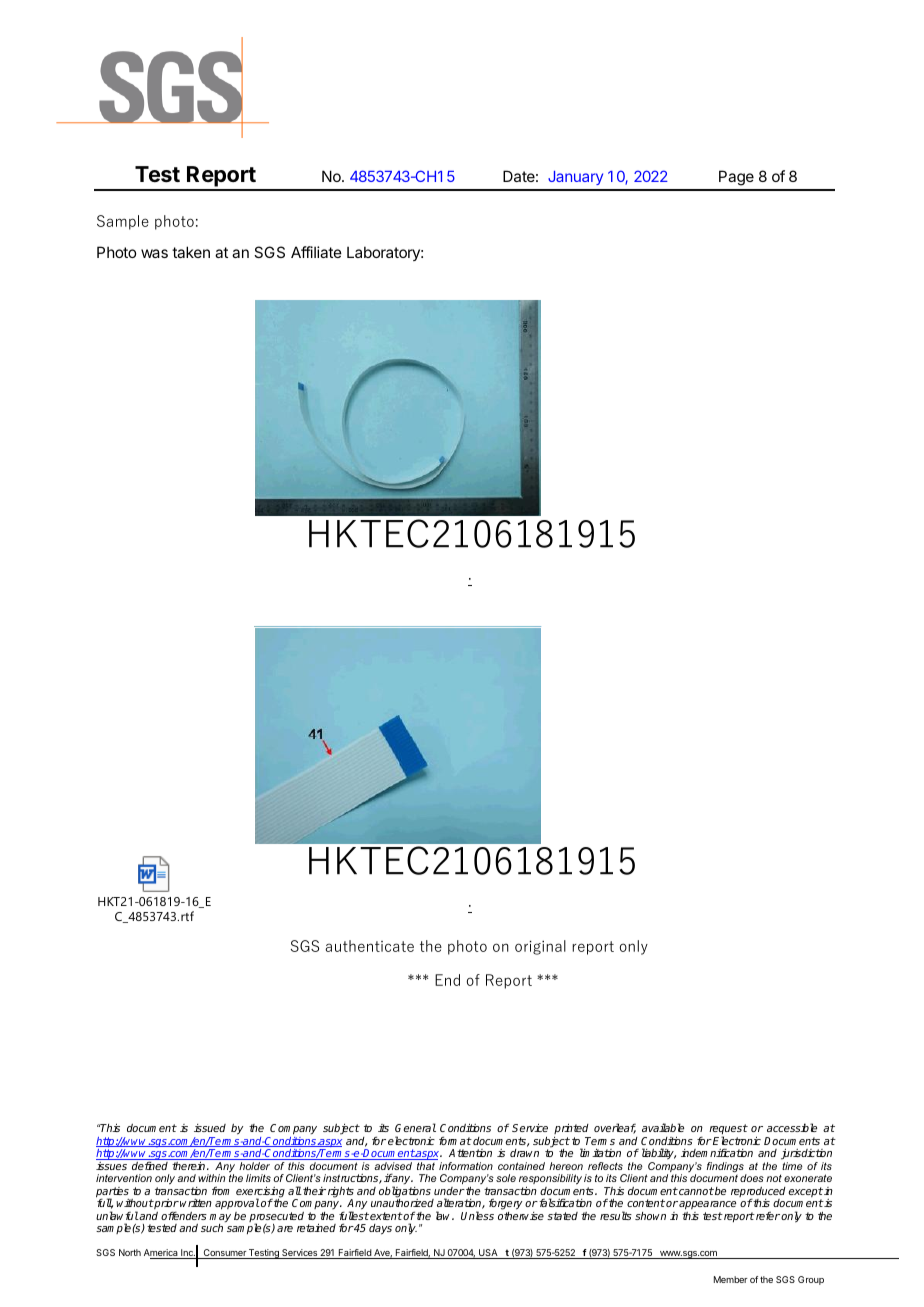  Describe the element at coordinates (415, 1127) in the screenshot. I see `General` at that location.
